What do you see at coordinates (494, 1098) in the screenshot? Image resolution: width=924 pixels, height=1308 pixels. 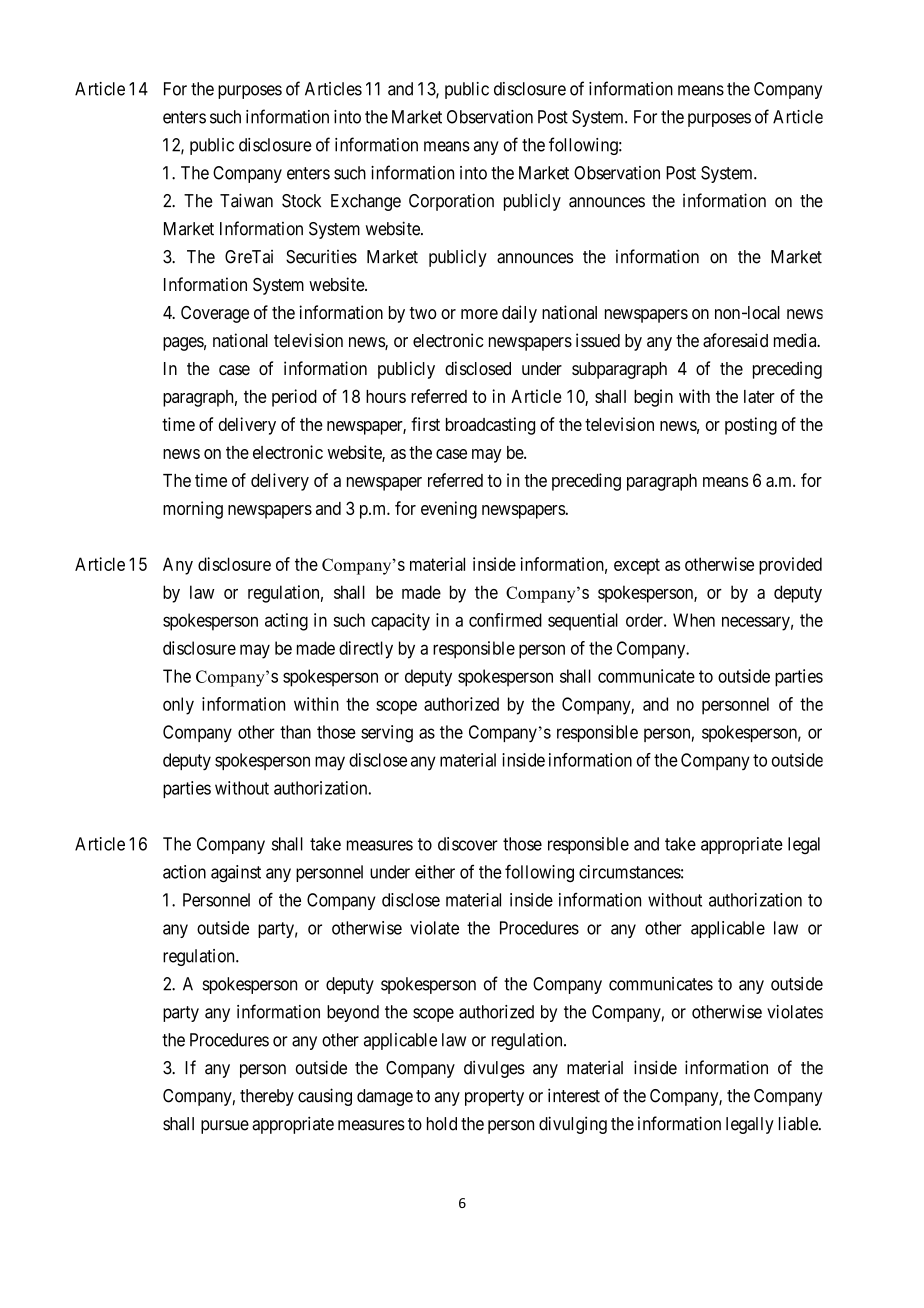 I see `property` at bounding box center [494, 1098].
